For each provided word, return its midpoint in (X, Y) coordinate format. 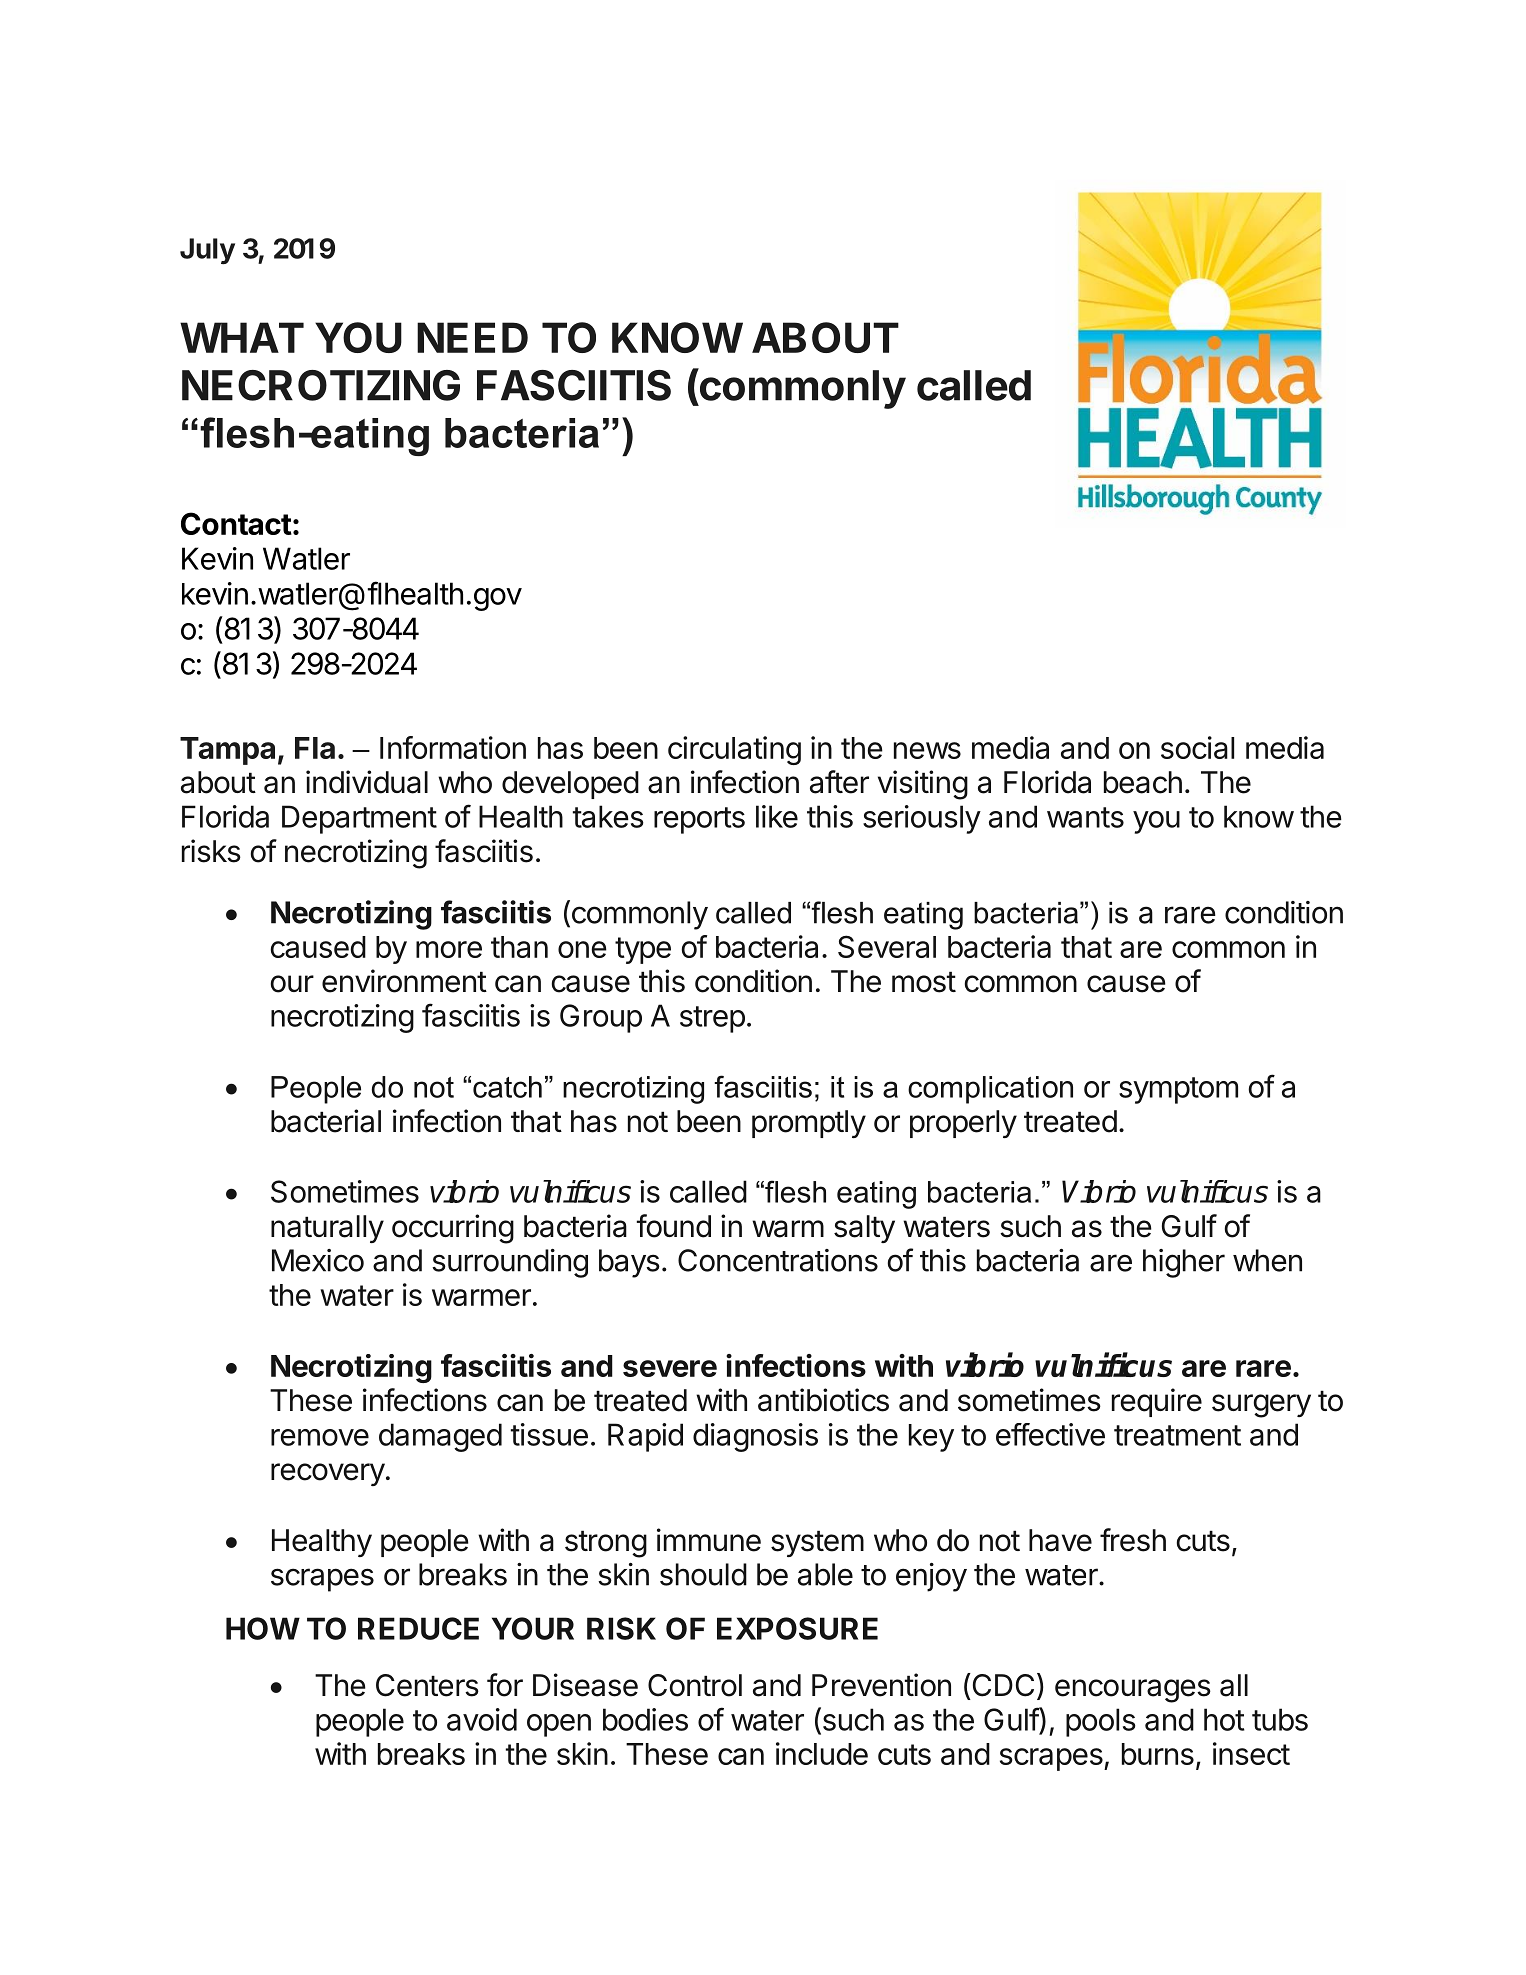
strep (712, 1019)
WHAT (242, 337)
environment (404, 981)
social (1197, 747)
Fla (315, 748)
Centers (427, 1685)
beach (1143, 782)
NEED (472, 337)
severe (670, 1368)
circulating (734, 750)
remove (320, 1437)
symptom (1178, 1090)
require (1157, 1402)
